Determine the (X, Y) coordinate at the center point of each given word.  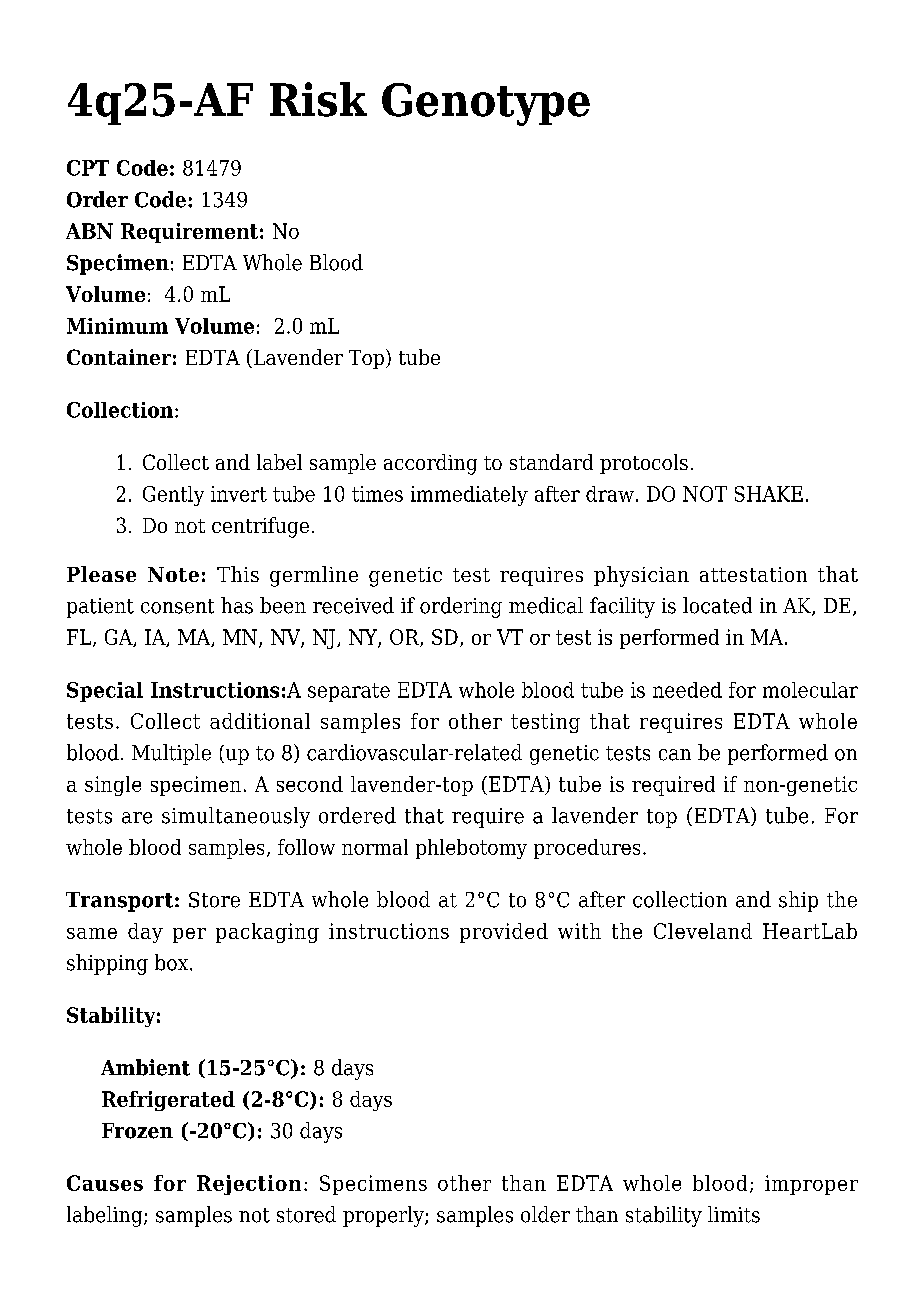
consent (177, 606)
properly (384, 1216)
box (173, 962)
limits (734, 1214)
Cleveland (703, 931)
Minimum (117, 326)
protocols (644, 464)
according (430, 464)
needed (687, 690)
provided (504, 933)
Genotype (486, 104)
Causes (105, 1183)
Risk (318, 99)
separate (349, 692)
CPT (88, 168)
